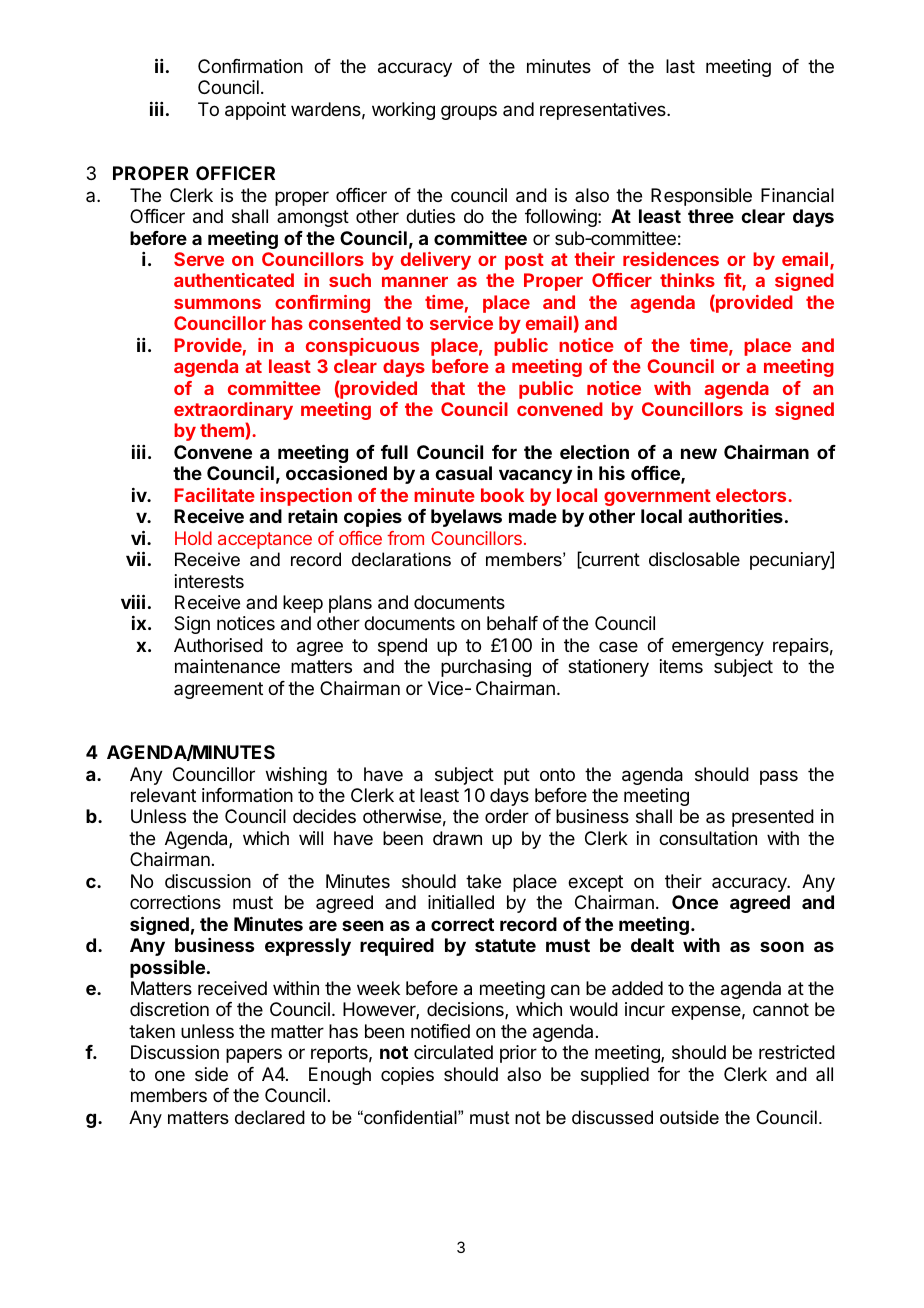 Image resolution: width=924 pixels, height=1308 pixels. Describe the element at coordinates (255, 111) in the page. I see `appoint` at that location.
